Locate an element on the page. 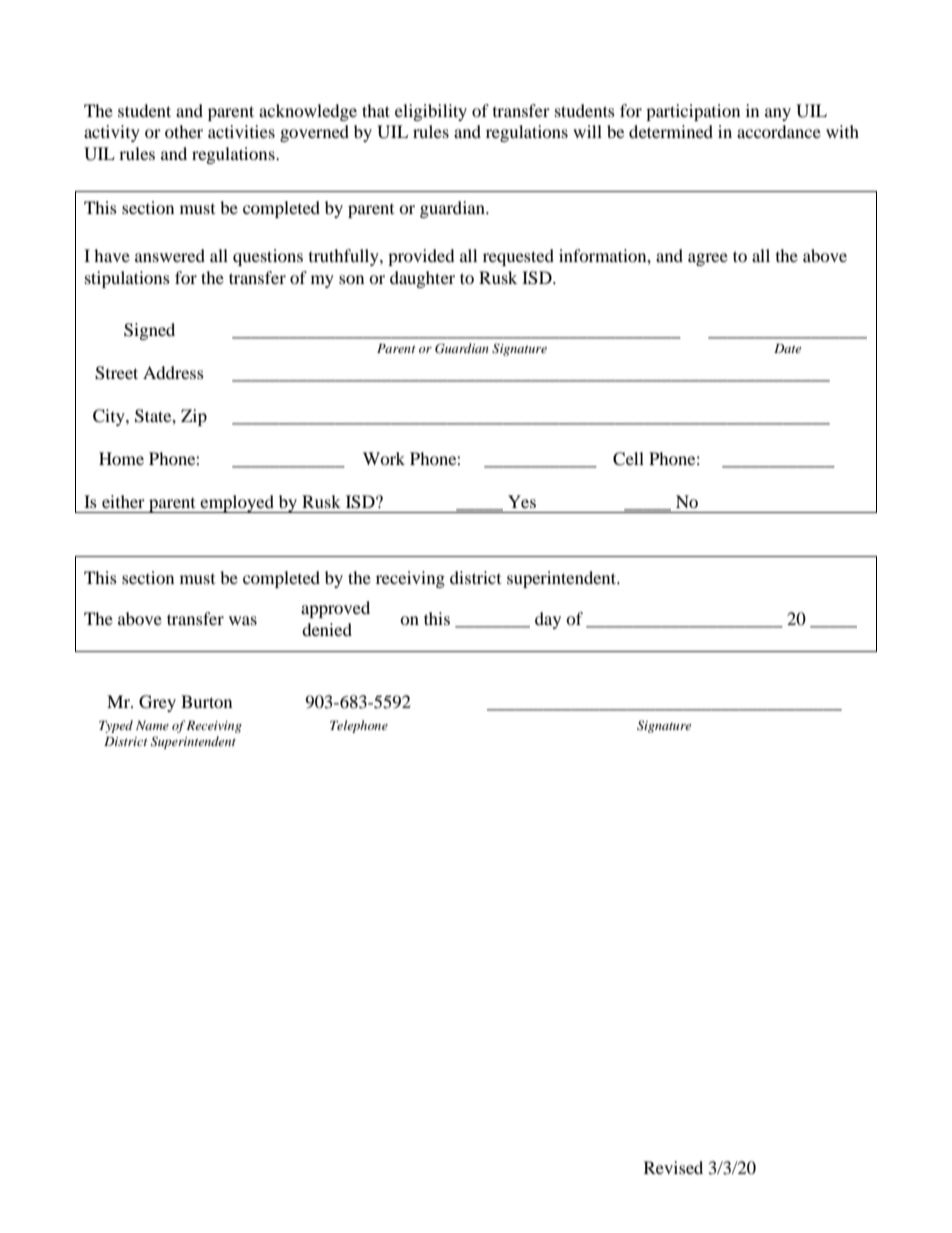 This page has height=1233, width=952. Revised is located at coordinates (673, 1167).
